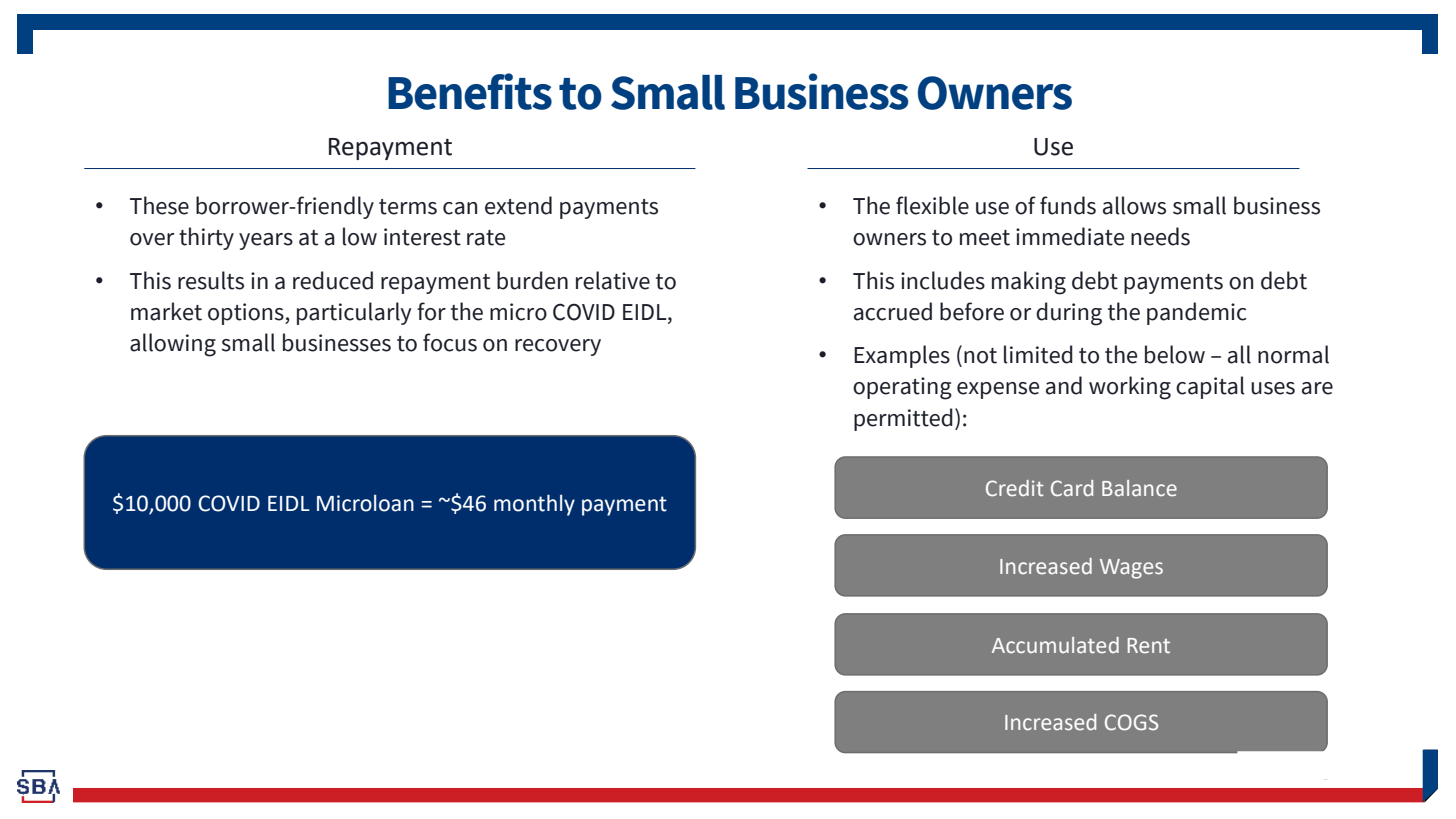 This screenshot has height=819, width=1456. What do you see at coordinates (1055, 645) in the screenshot?
I see `Accumulated` at bounding box center [1055, 645].
